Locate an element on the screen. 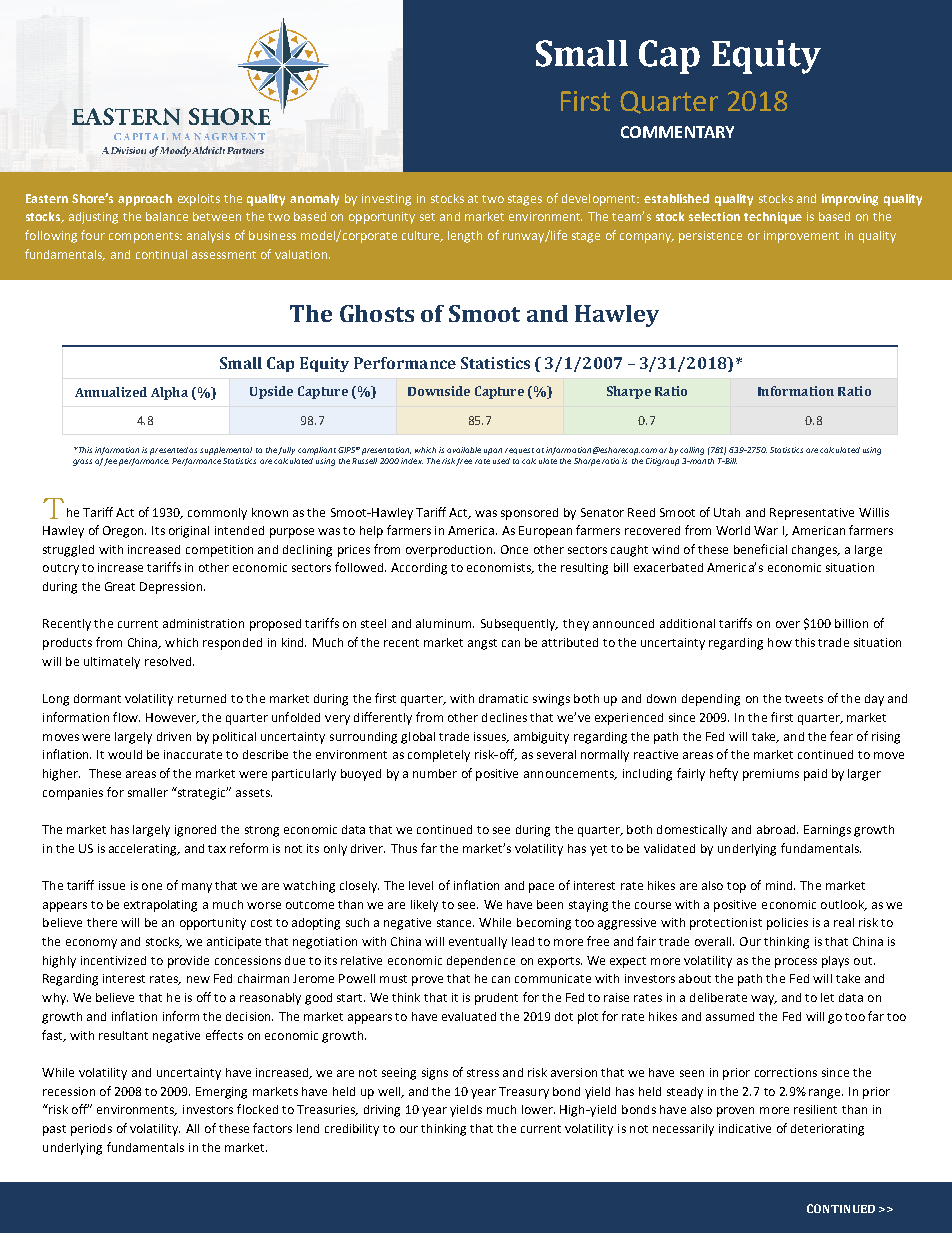 This screenshot has width=952, height=1233. aluminum is located at coordinates (445, 623).
